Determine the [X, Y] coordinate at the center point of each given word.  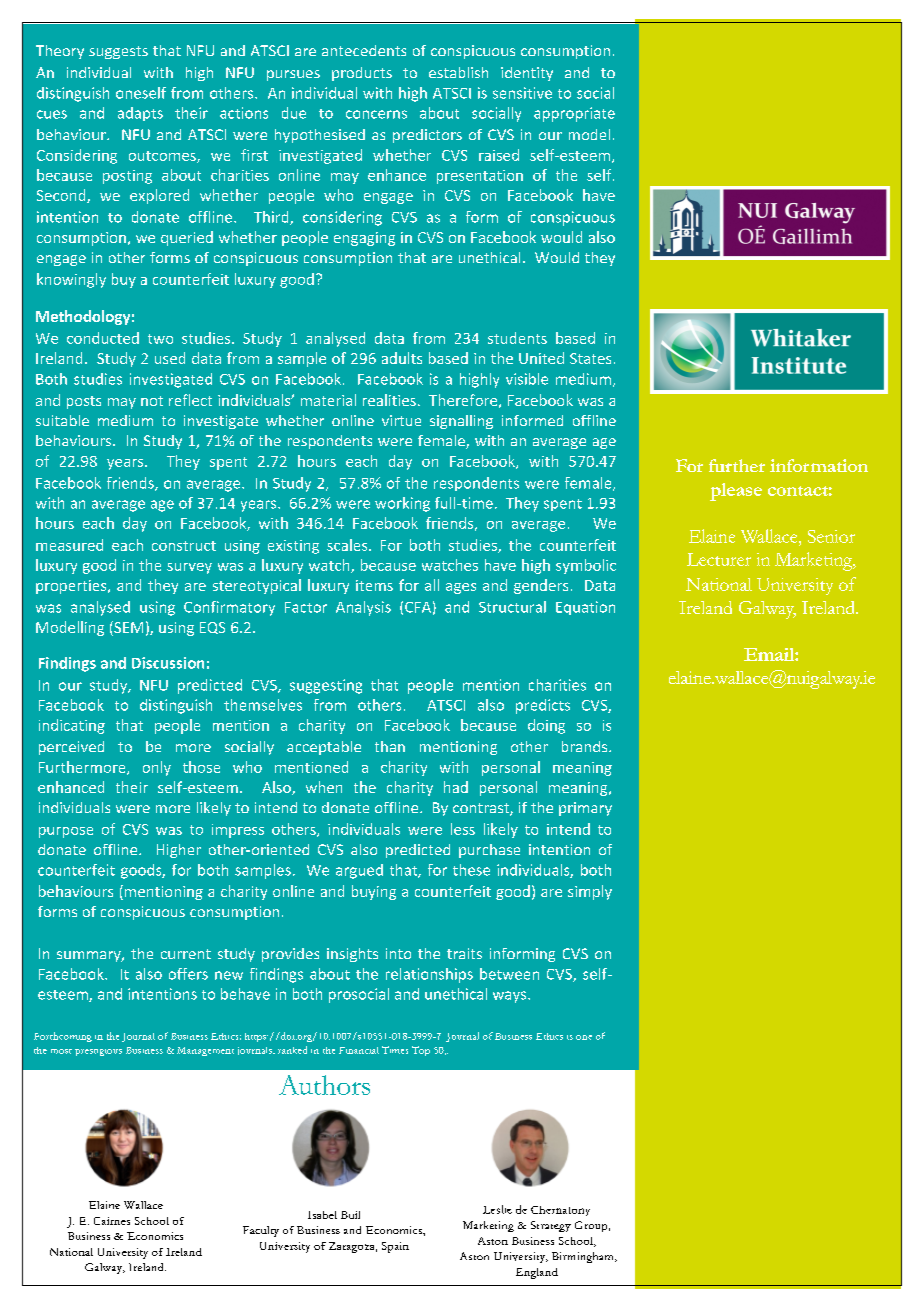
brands [586, 746]
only [157, 768]
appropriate [574, 114]
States [590, 358]
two [160, 339]
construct [184, 546]
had [456, 787]
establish [458, 72]
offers [188, 974]
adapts [140, 114]
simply [590, 892]
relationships [429, 975]
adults [402, 358]
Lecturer [719, 559]
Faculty [261, 1231]
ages [461, 588]
